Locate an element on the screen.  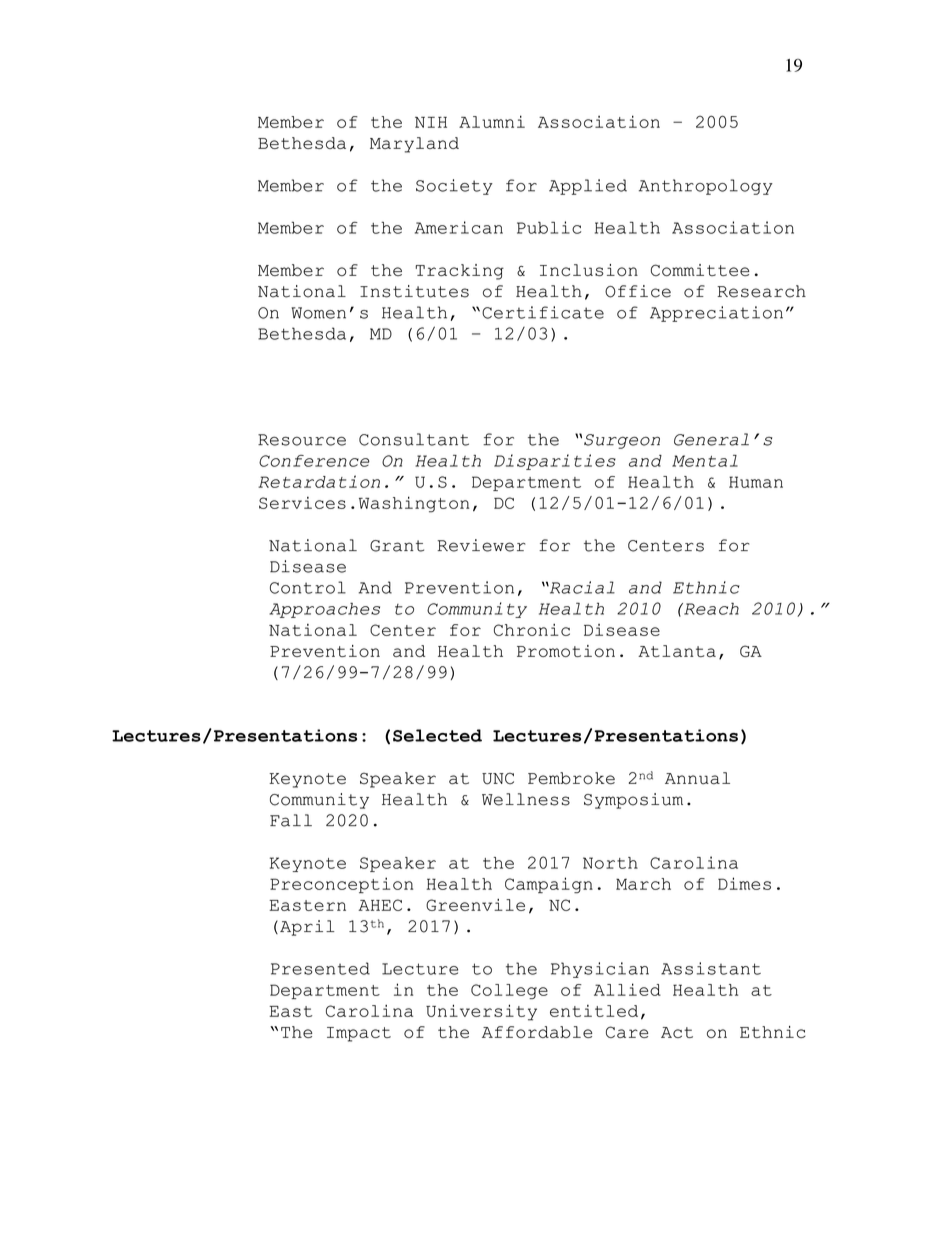
Human is located at coordinates (756, 482).
